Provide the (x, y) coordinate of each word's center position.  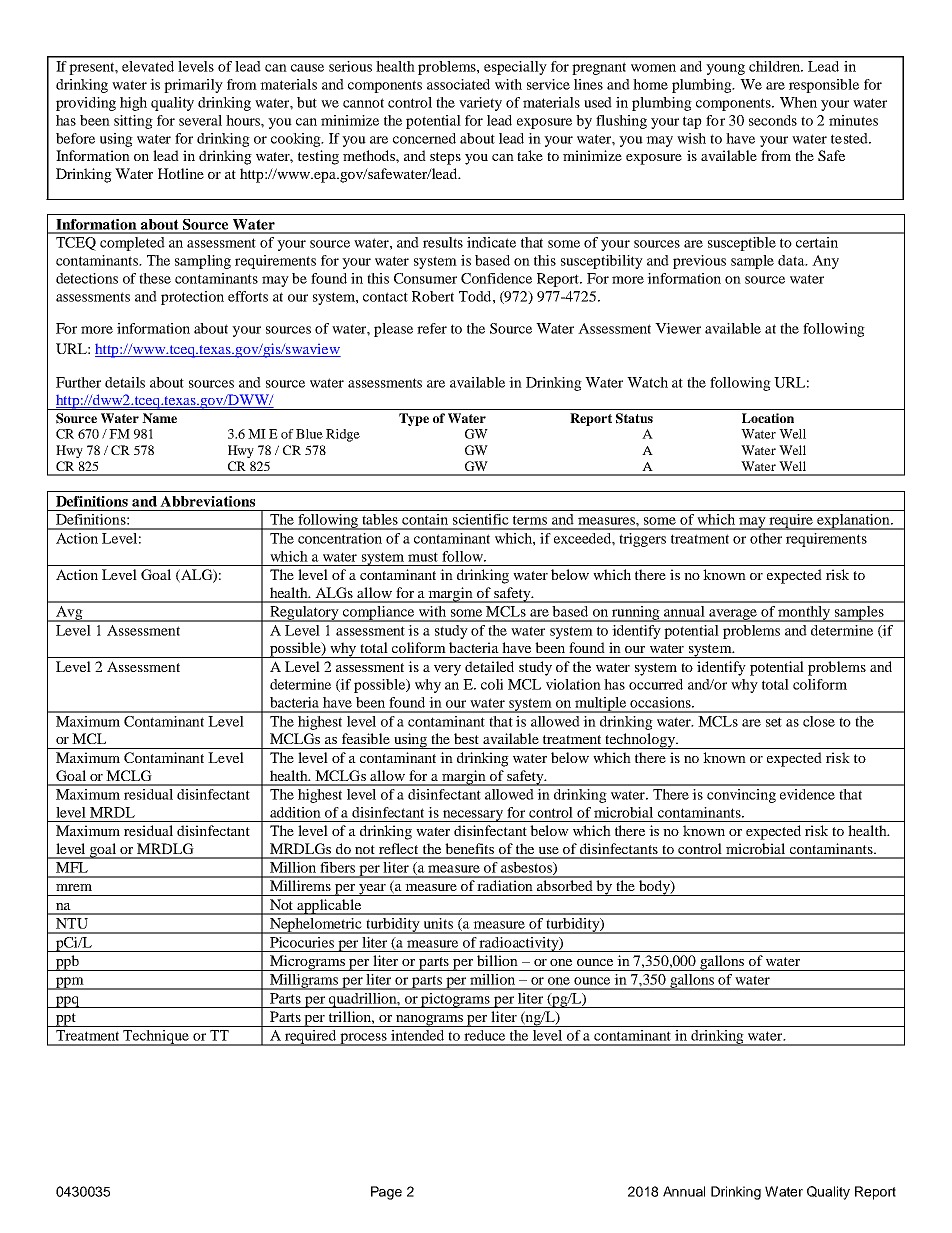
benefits (469, 848)
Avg (69, 614)
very (447, 670)
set (774, 722)
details (125, 382)
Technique (156, 1038)
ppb (67, 963)
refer (432, 328)
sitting (133, 122)
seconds (773, 120)
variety (480, 104)
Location (768, 418)
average (733, 615)
